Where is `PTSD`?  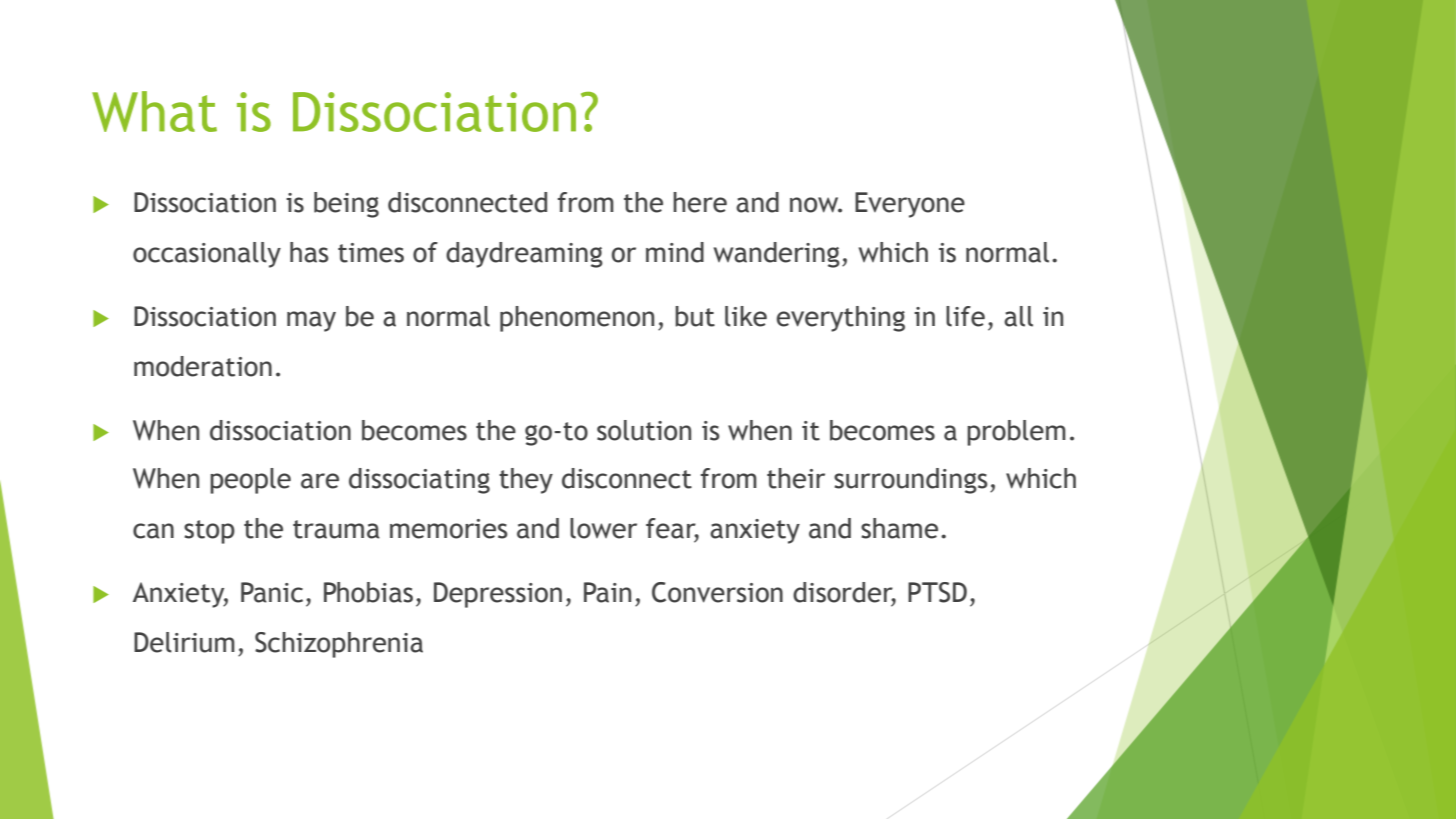
PTSD is located at coordinates (937, 592).
